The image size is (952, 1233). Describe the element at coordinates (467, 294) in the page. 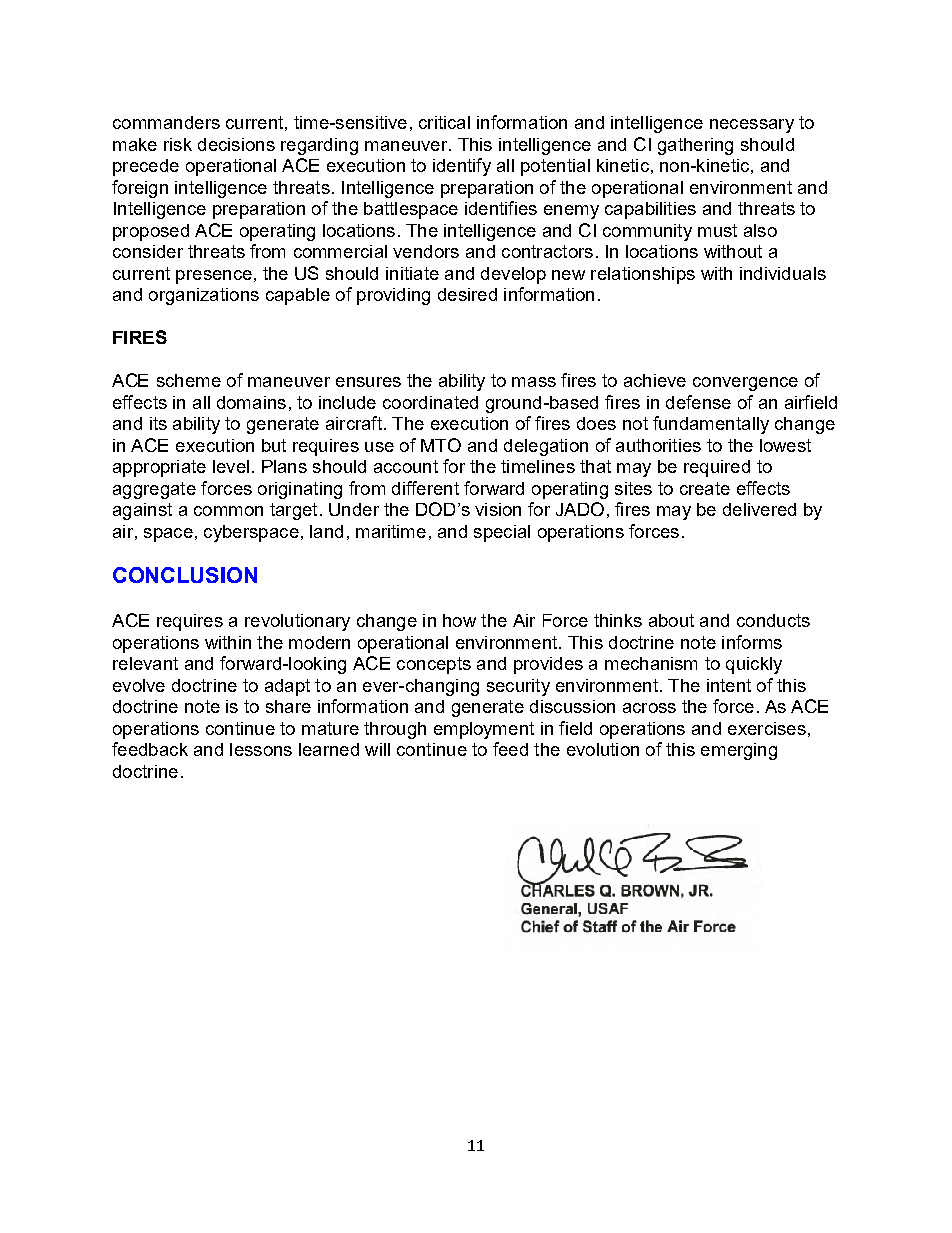

I see `desired` at that location.
